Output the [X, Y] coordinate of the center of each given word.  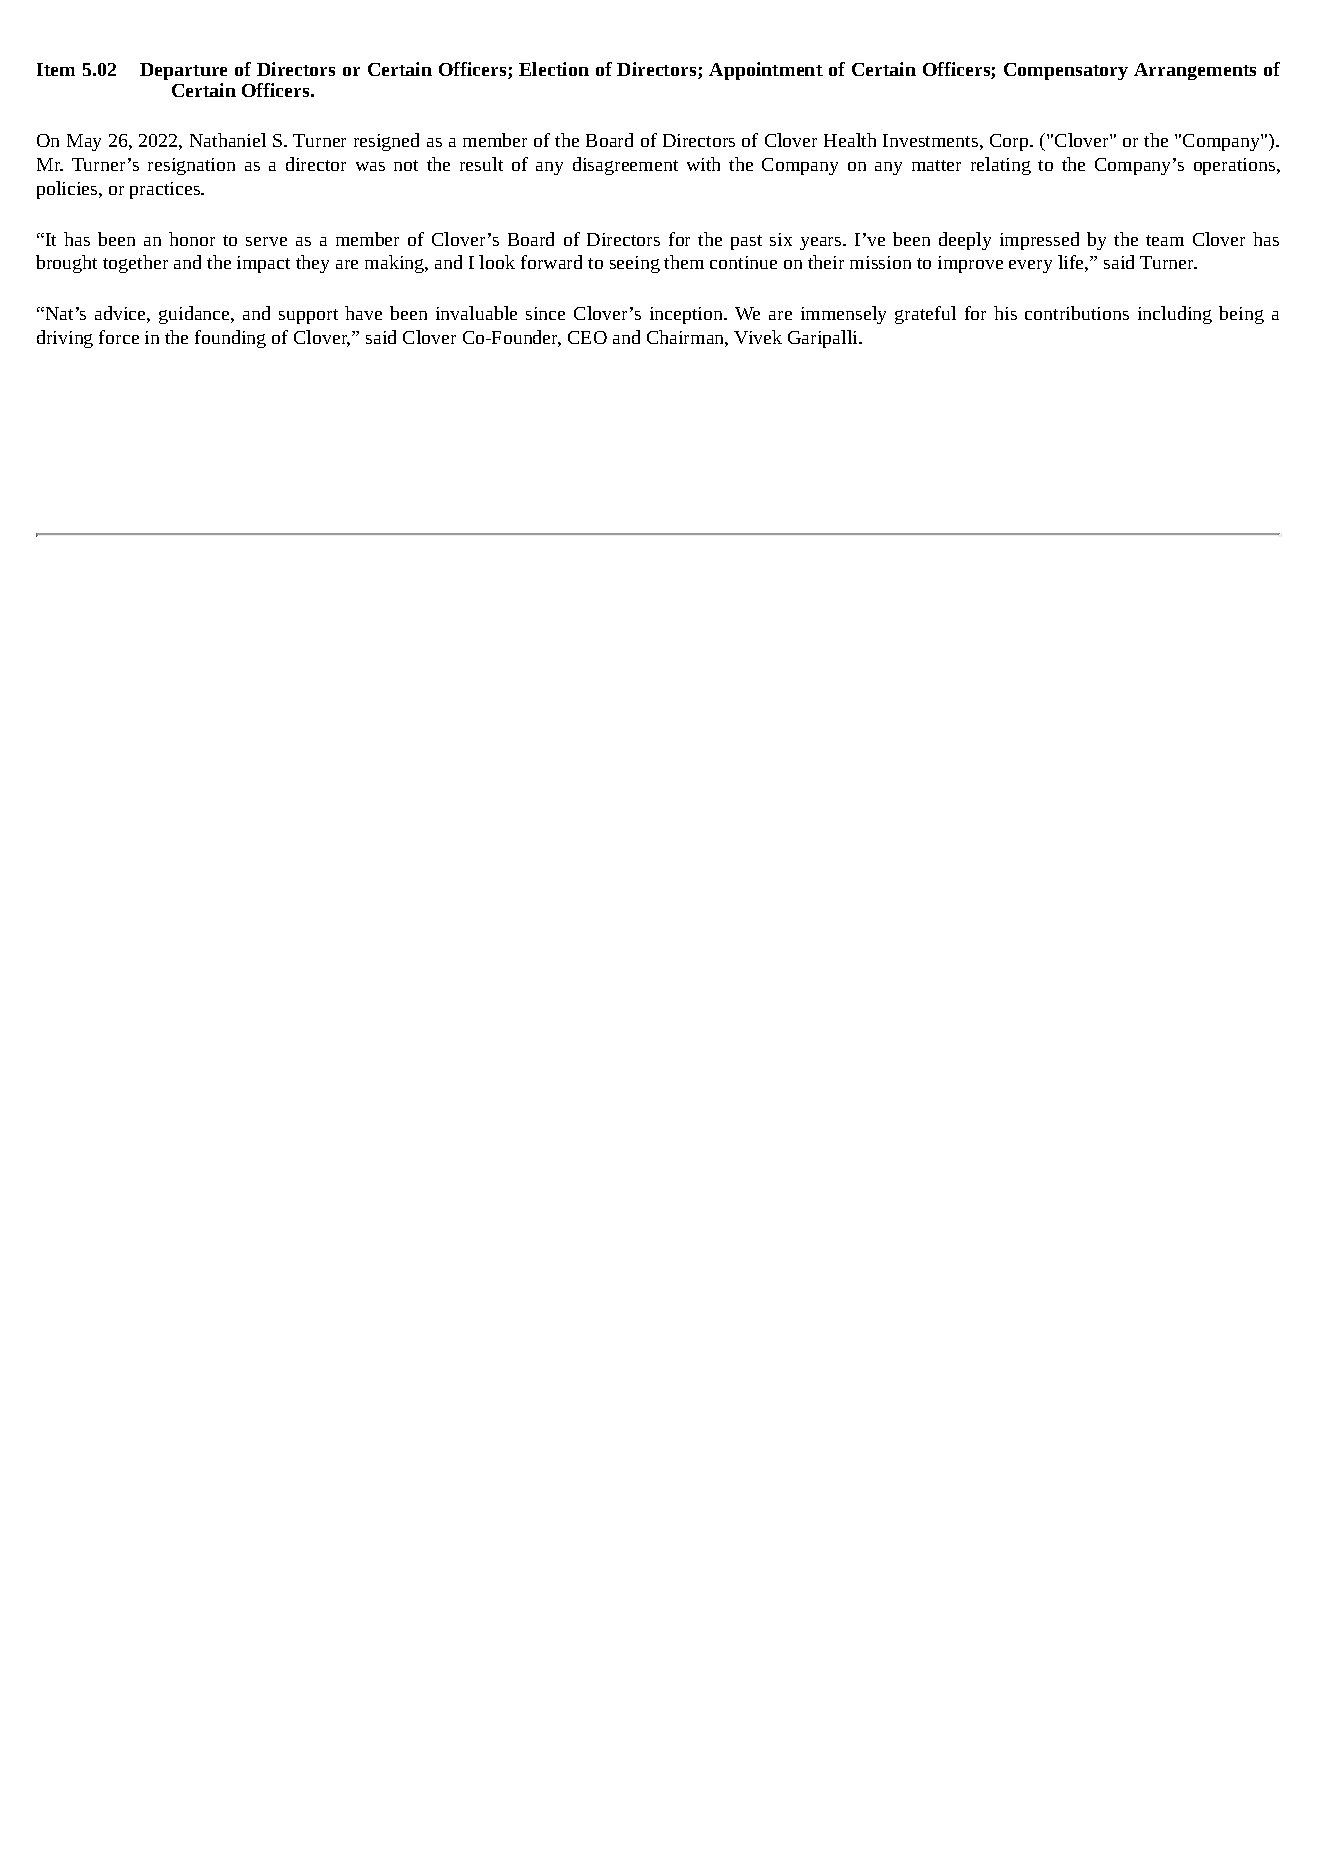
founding [230, 339]
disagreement [625, 166]
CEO [587, 337]
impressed [1039, 241]
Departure [183, 73]
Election [554, 69]
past [746, 242]
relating [1001, 166]
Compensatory [1066, 71]
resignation [191, 166]
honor [192, 239]
